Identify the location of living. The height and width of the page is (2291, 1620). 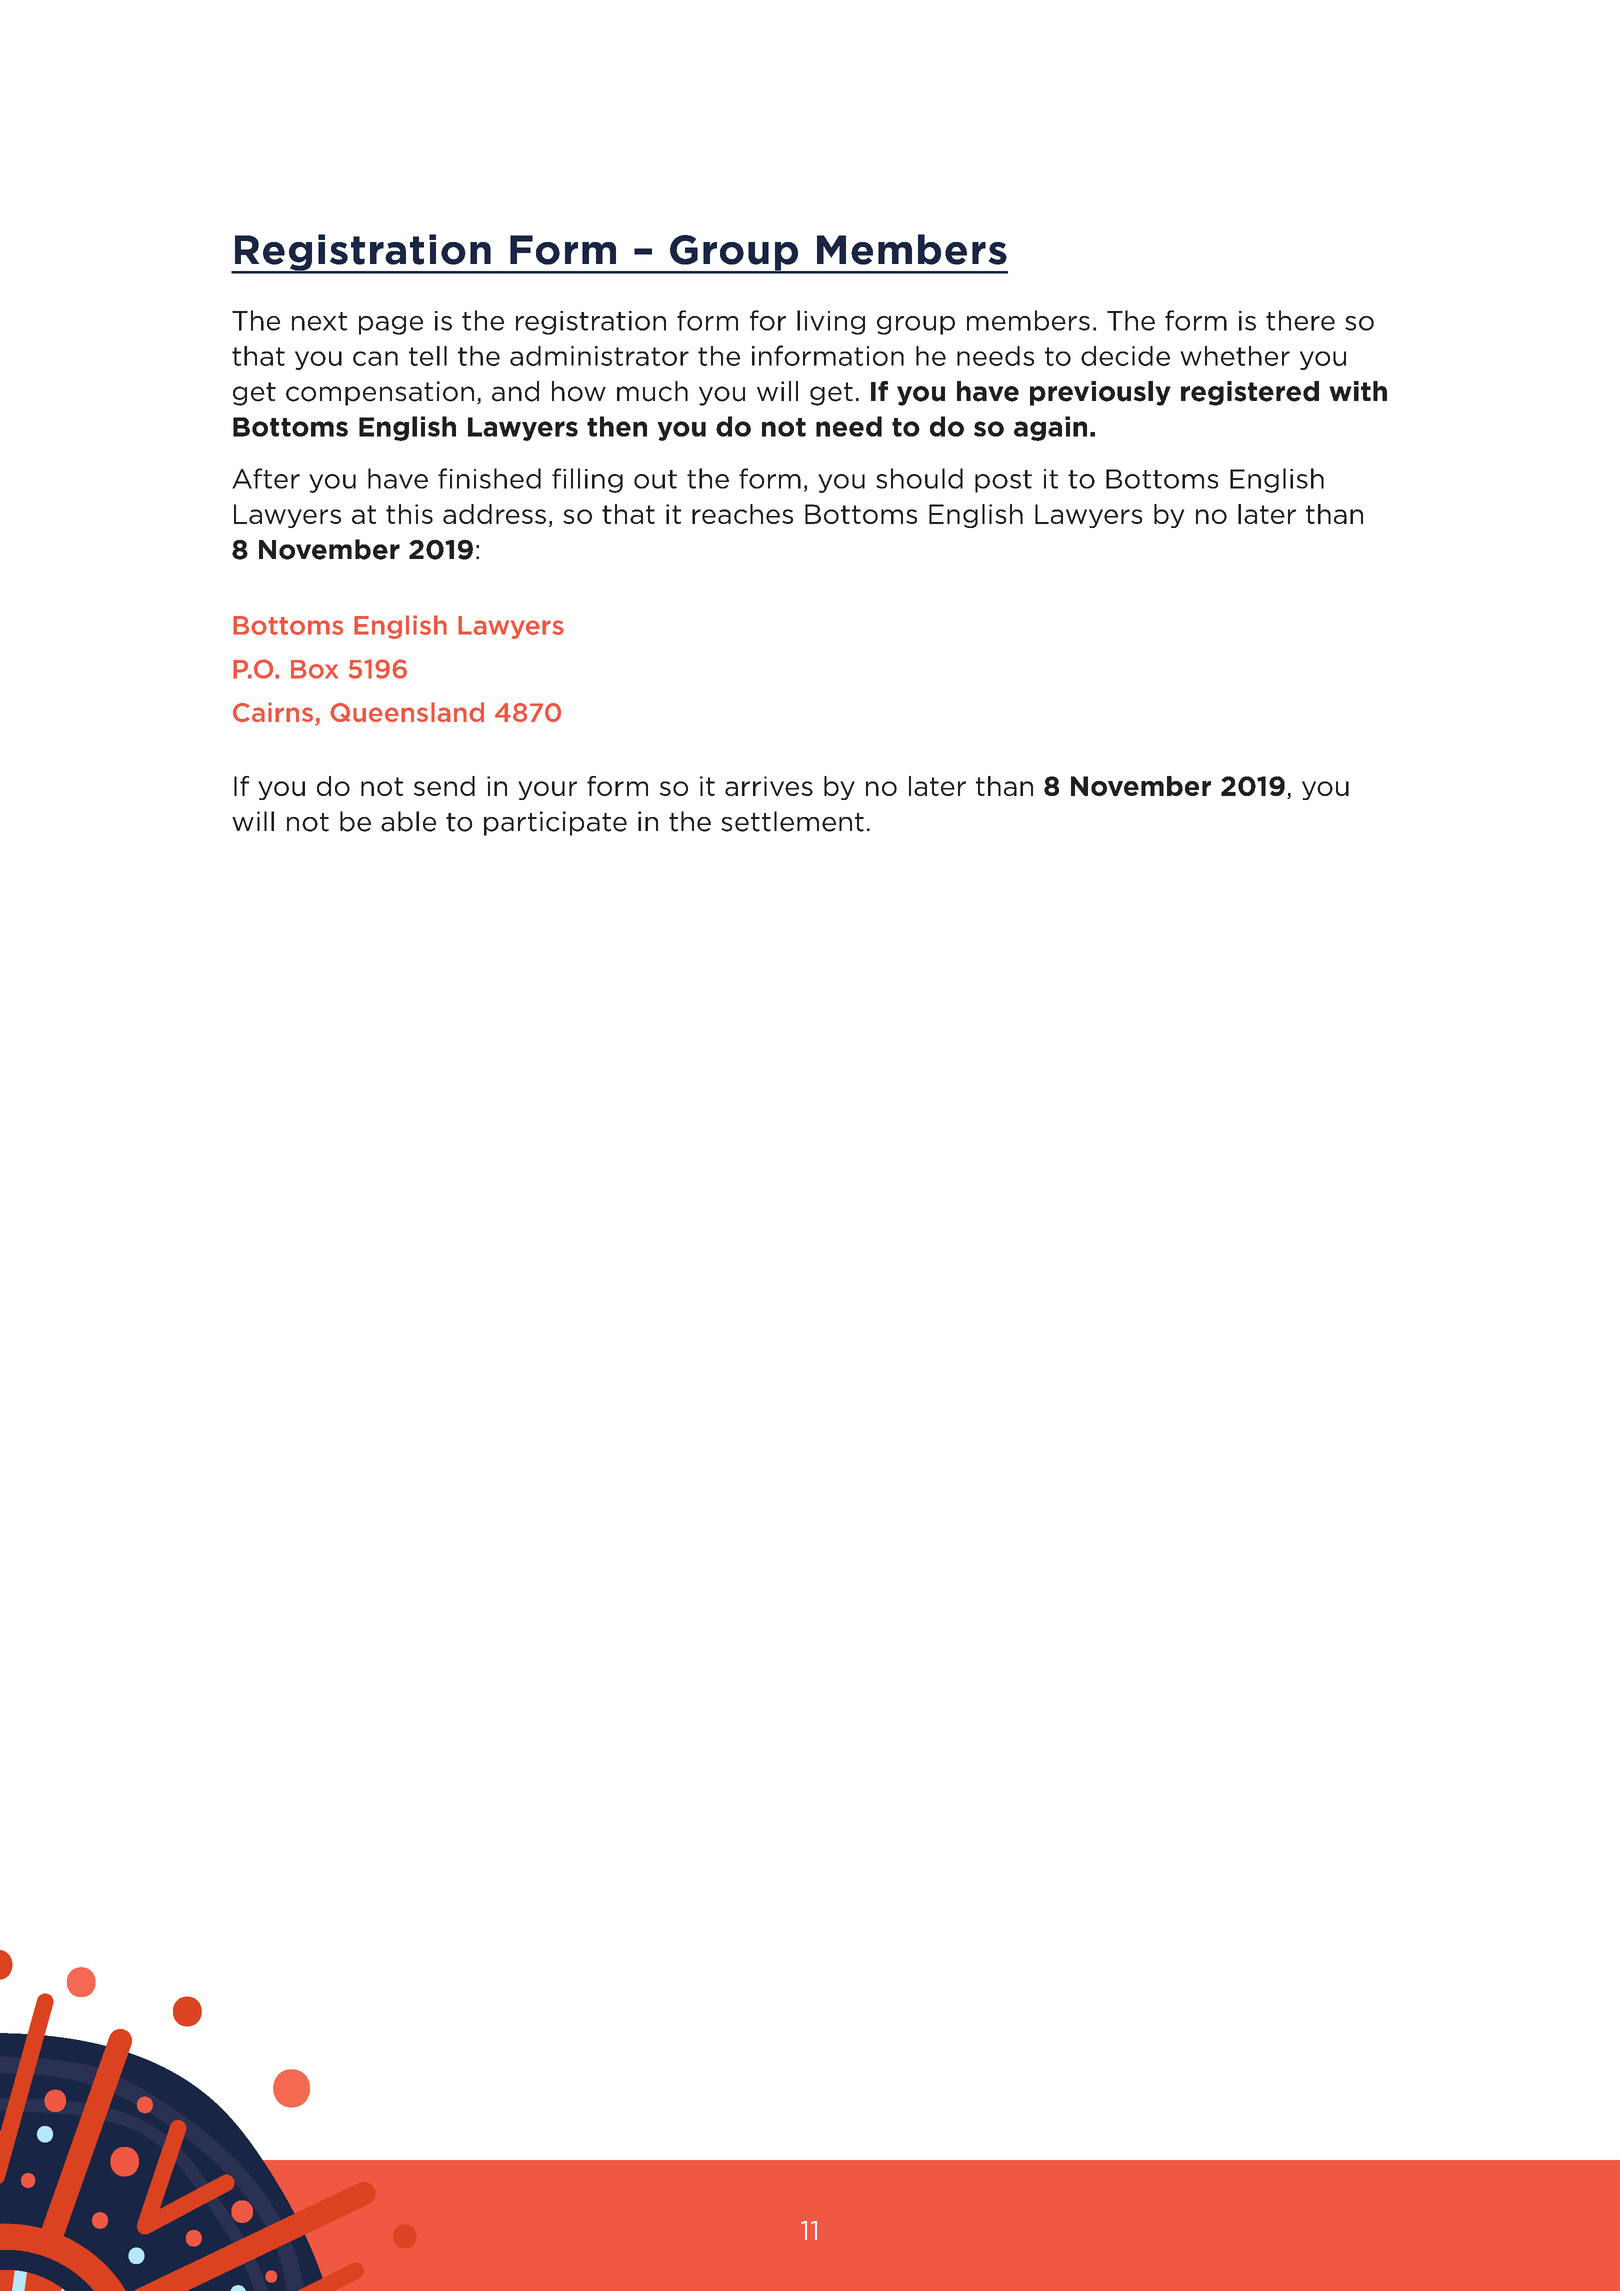
(831, 322).
